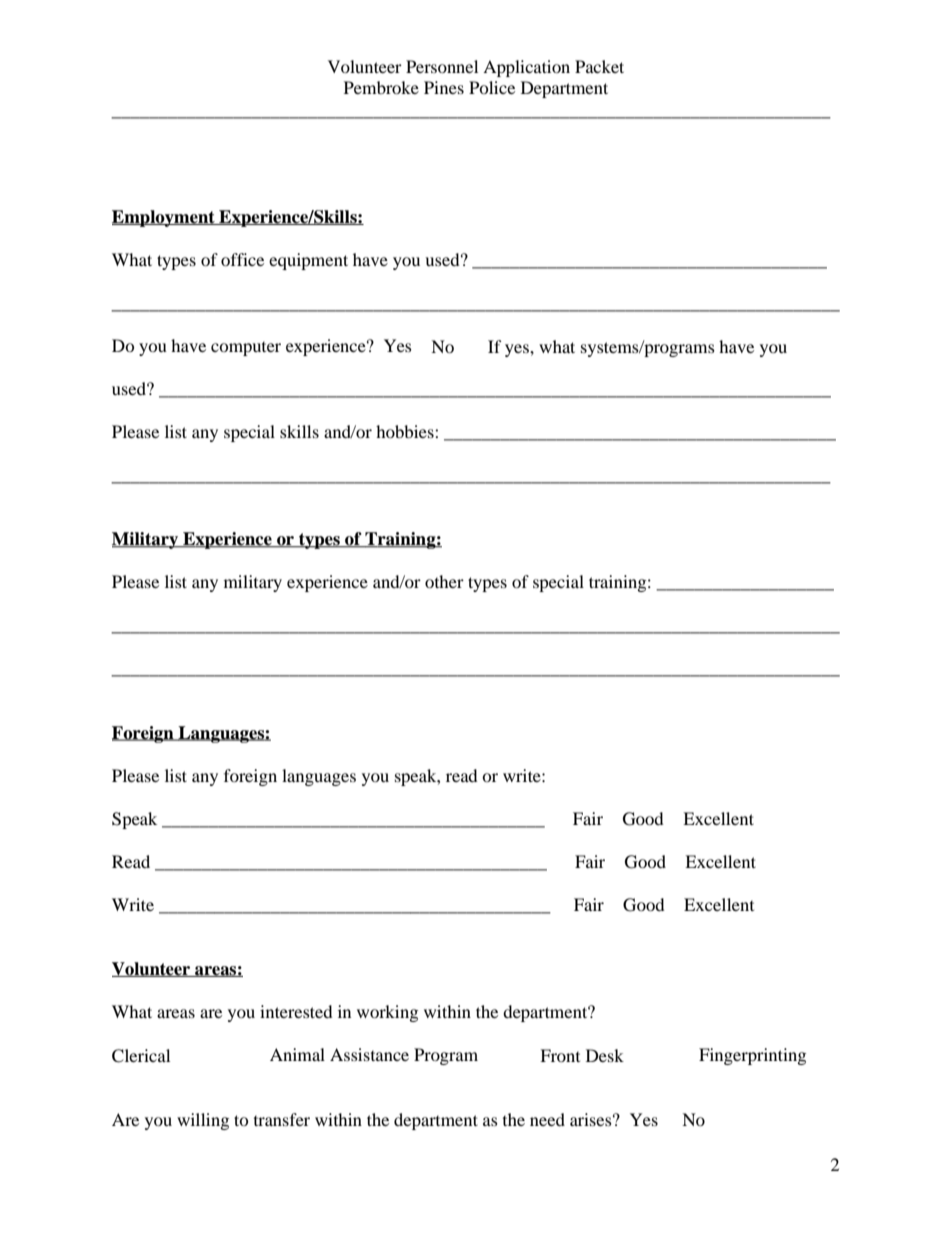 The height and width of the screenshot is (1233, 952). What do you see at coordinates (599, 66) in the screenshot?
I see `Packet` at bounding box center [599, 66].
